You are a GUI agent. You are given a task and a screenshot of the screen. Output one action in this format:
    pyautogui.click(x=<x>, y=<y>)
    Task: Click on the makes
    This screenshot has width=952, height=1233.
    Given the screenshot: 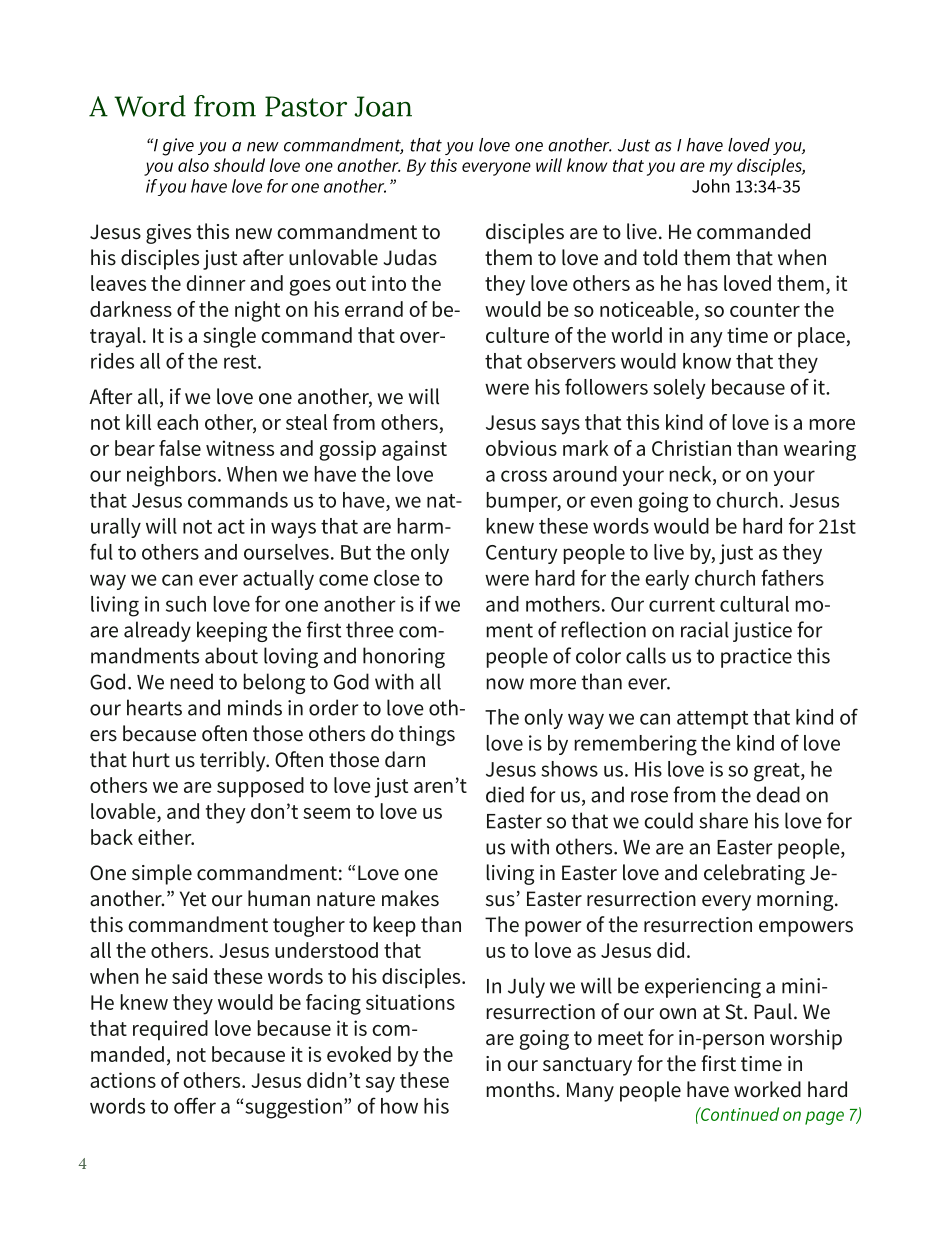 What is the action you would take?
    pyautogui.click(x=410, y=898)
